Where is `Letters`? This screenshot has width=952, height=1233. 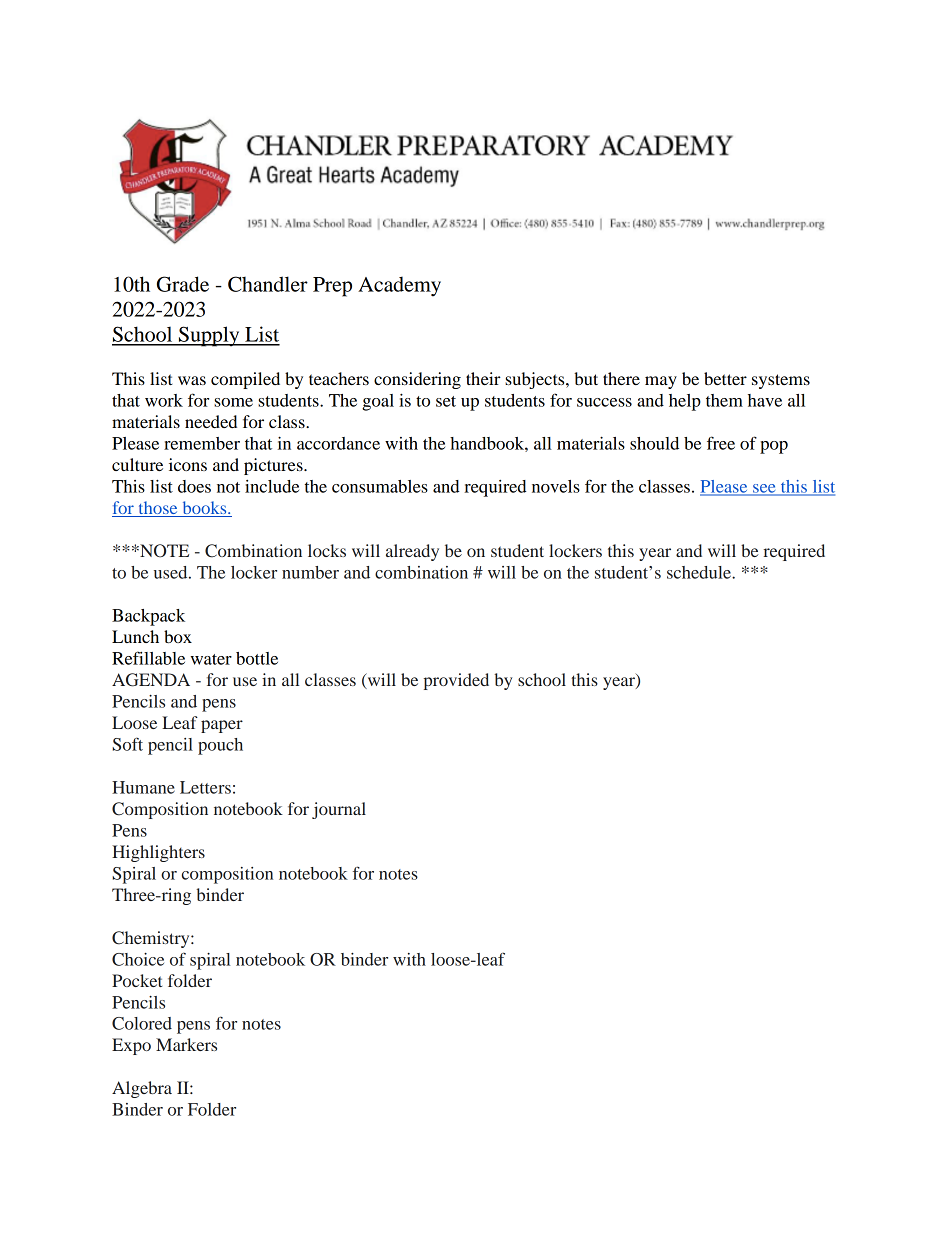 Letters is located at coordinates (205, 787).
